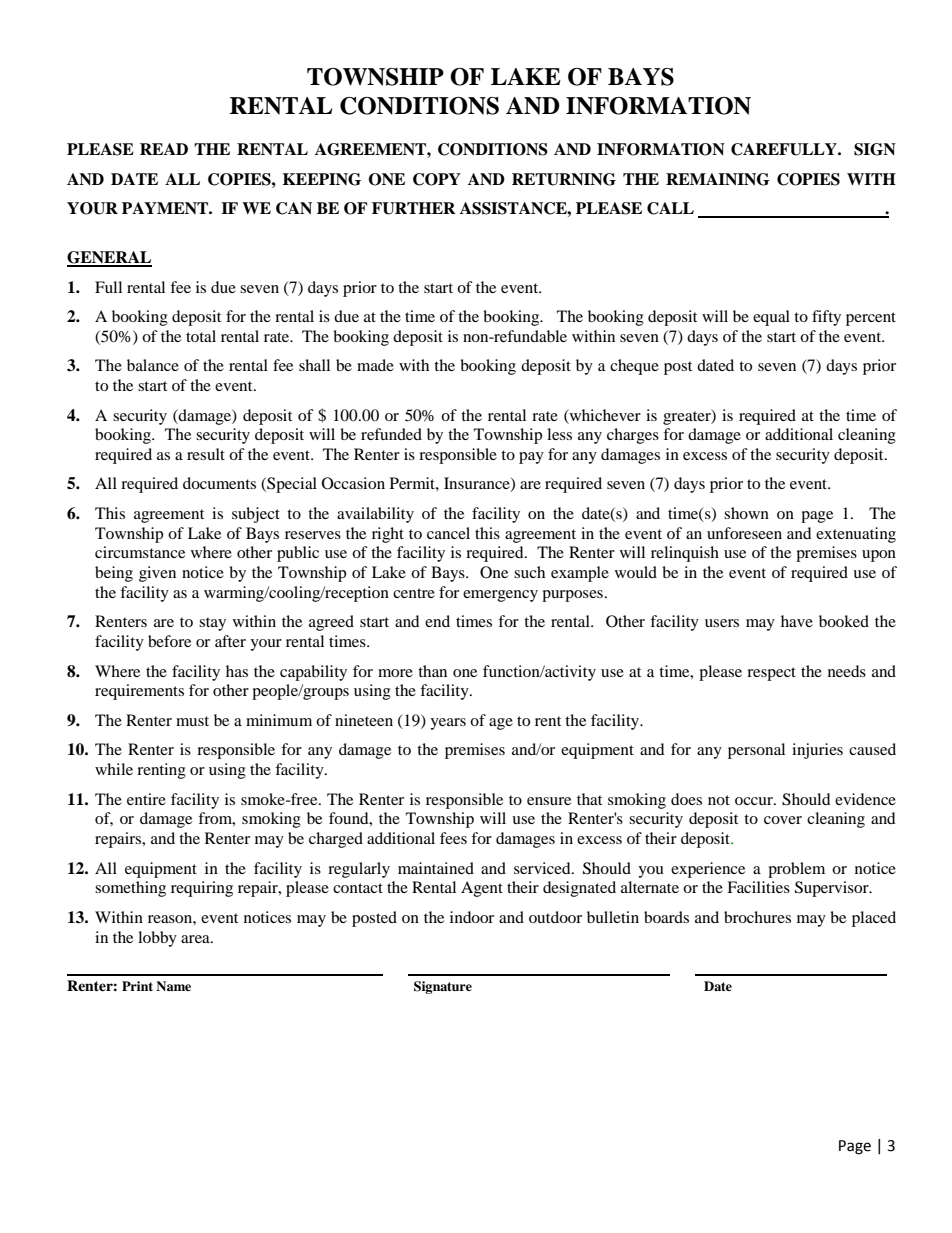 The image size is (952, 1233). I want to click on Name, so click(173, 986).
